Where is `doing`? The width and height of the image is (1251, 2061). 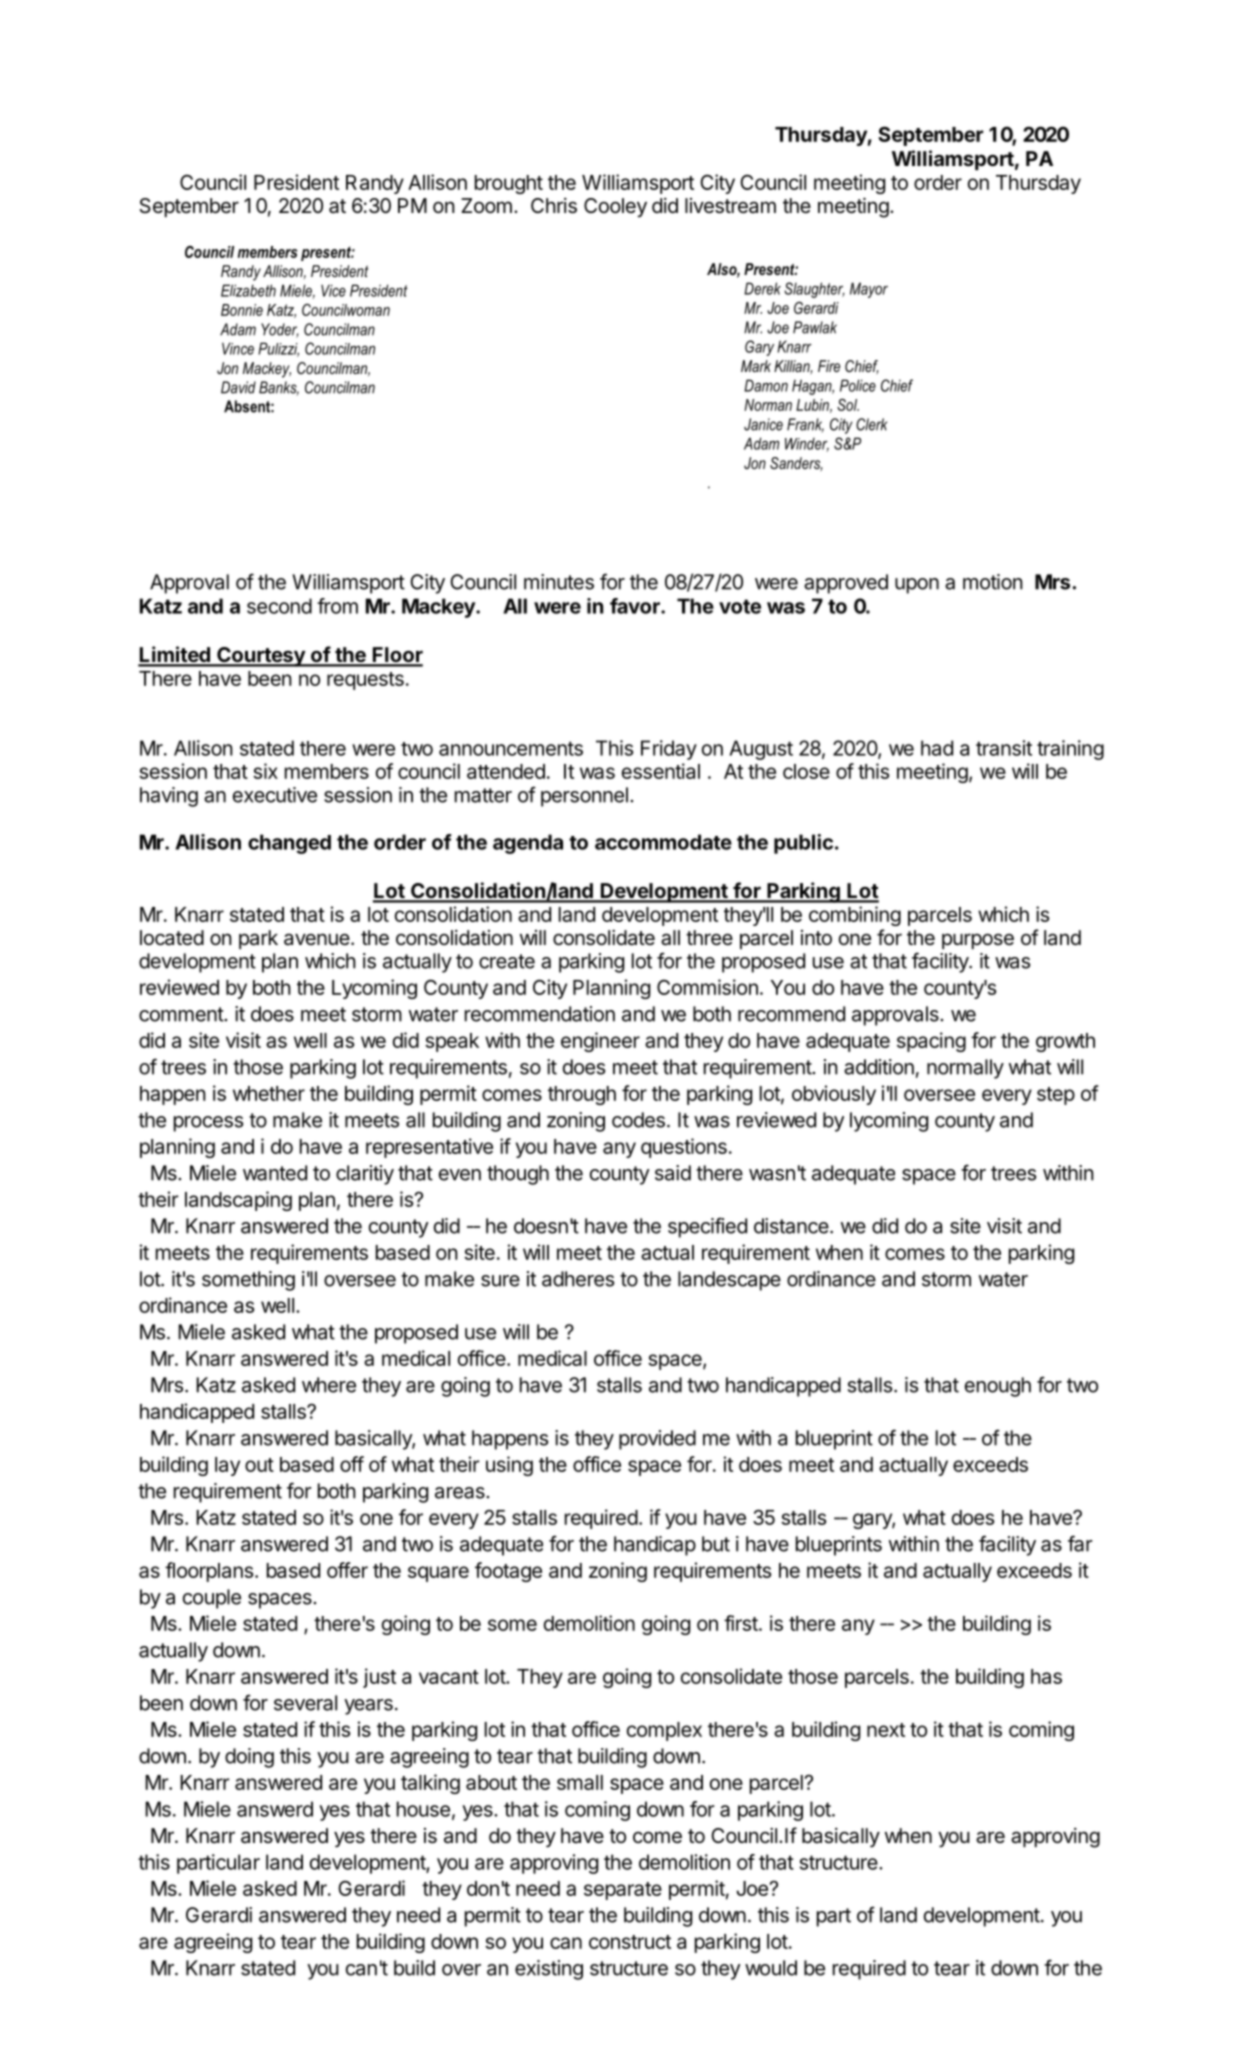 doing is located at coordinates (249, 1758).
